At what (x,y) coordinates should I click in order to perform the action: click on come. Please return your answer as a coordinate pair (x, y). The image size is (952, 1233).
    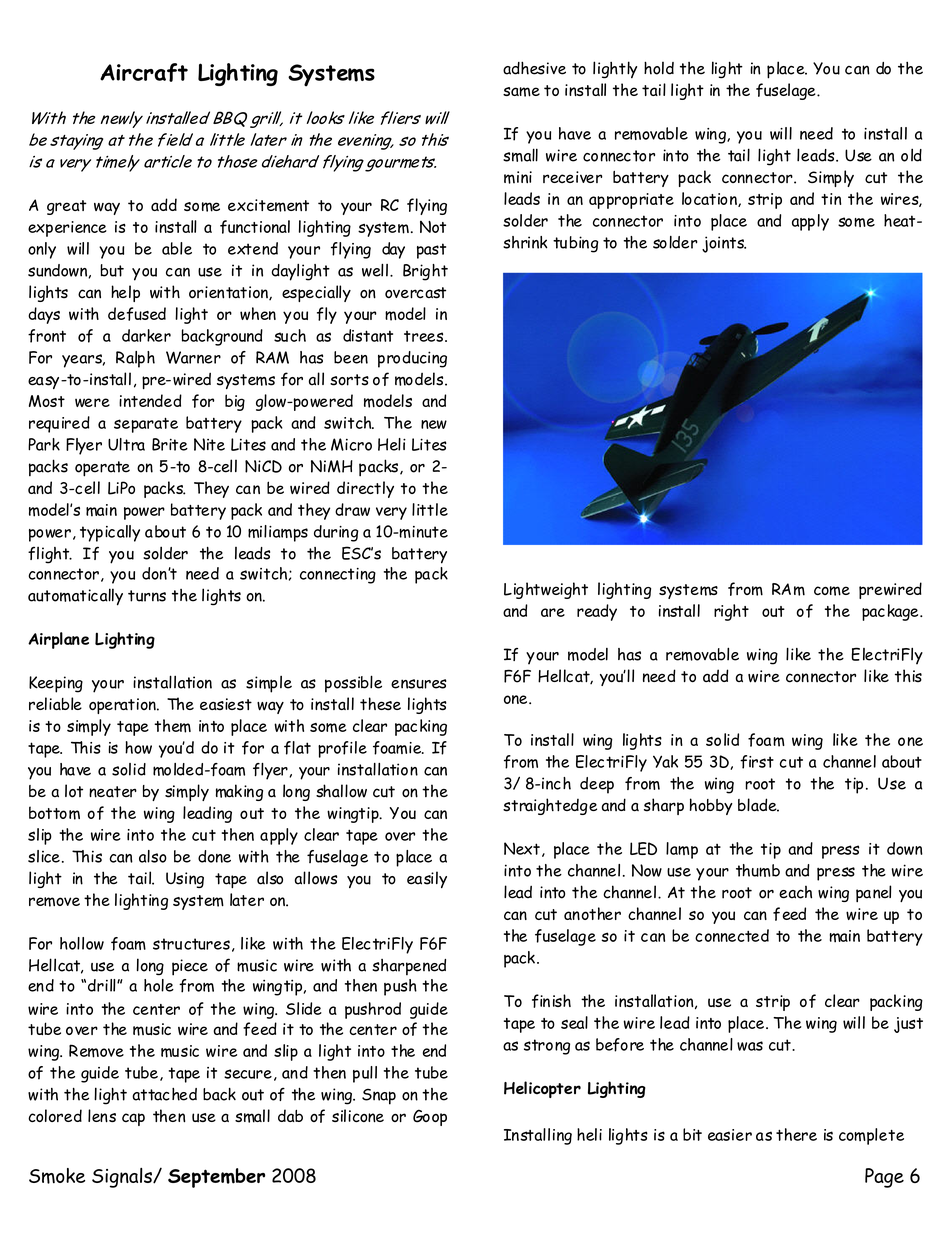
    Looking at the image, I should click on (832, 591).
